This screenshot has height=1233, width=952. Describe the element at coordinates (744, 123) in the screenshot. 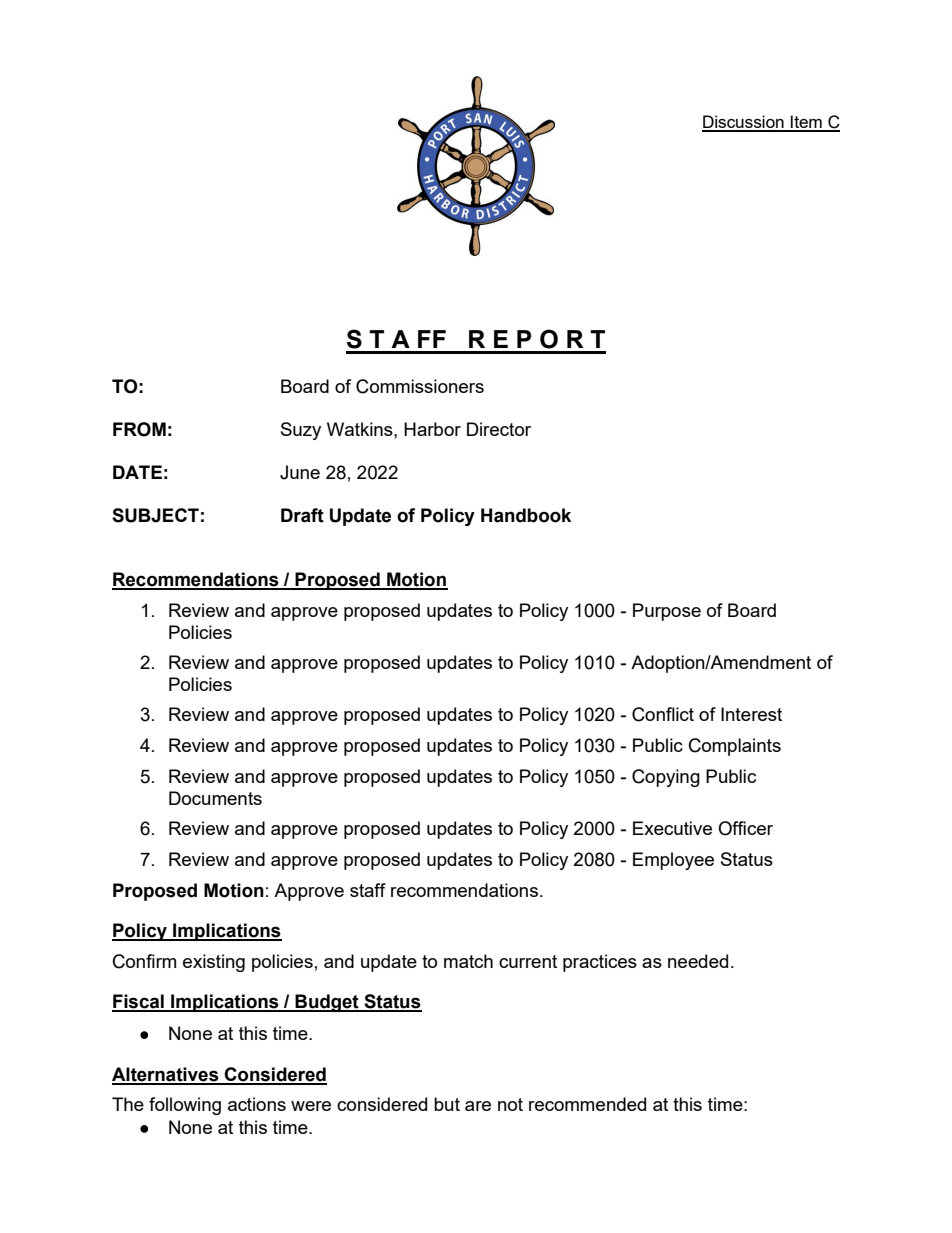

I see `Discussion` at that location.
